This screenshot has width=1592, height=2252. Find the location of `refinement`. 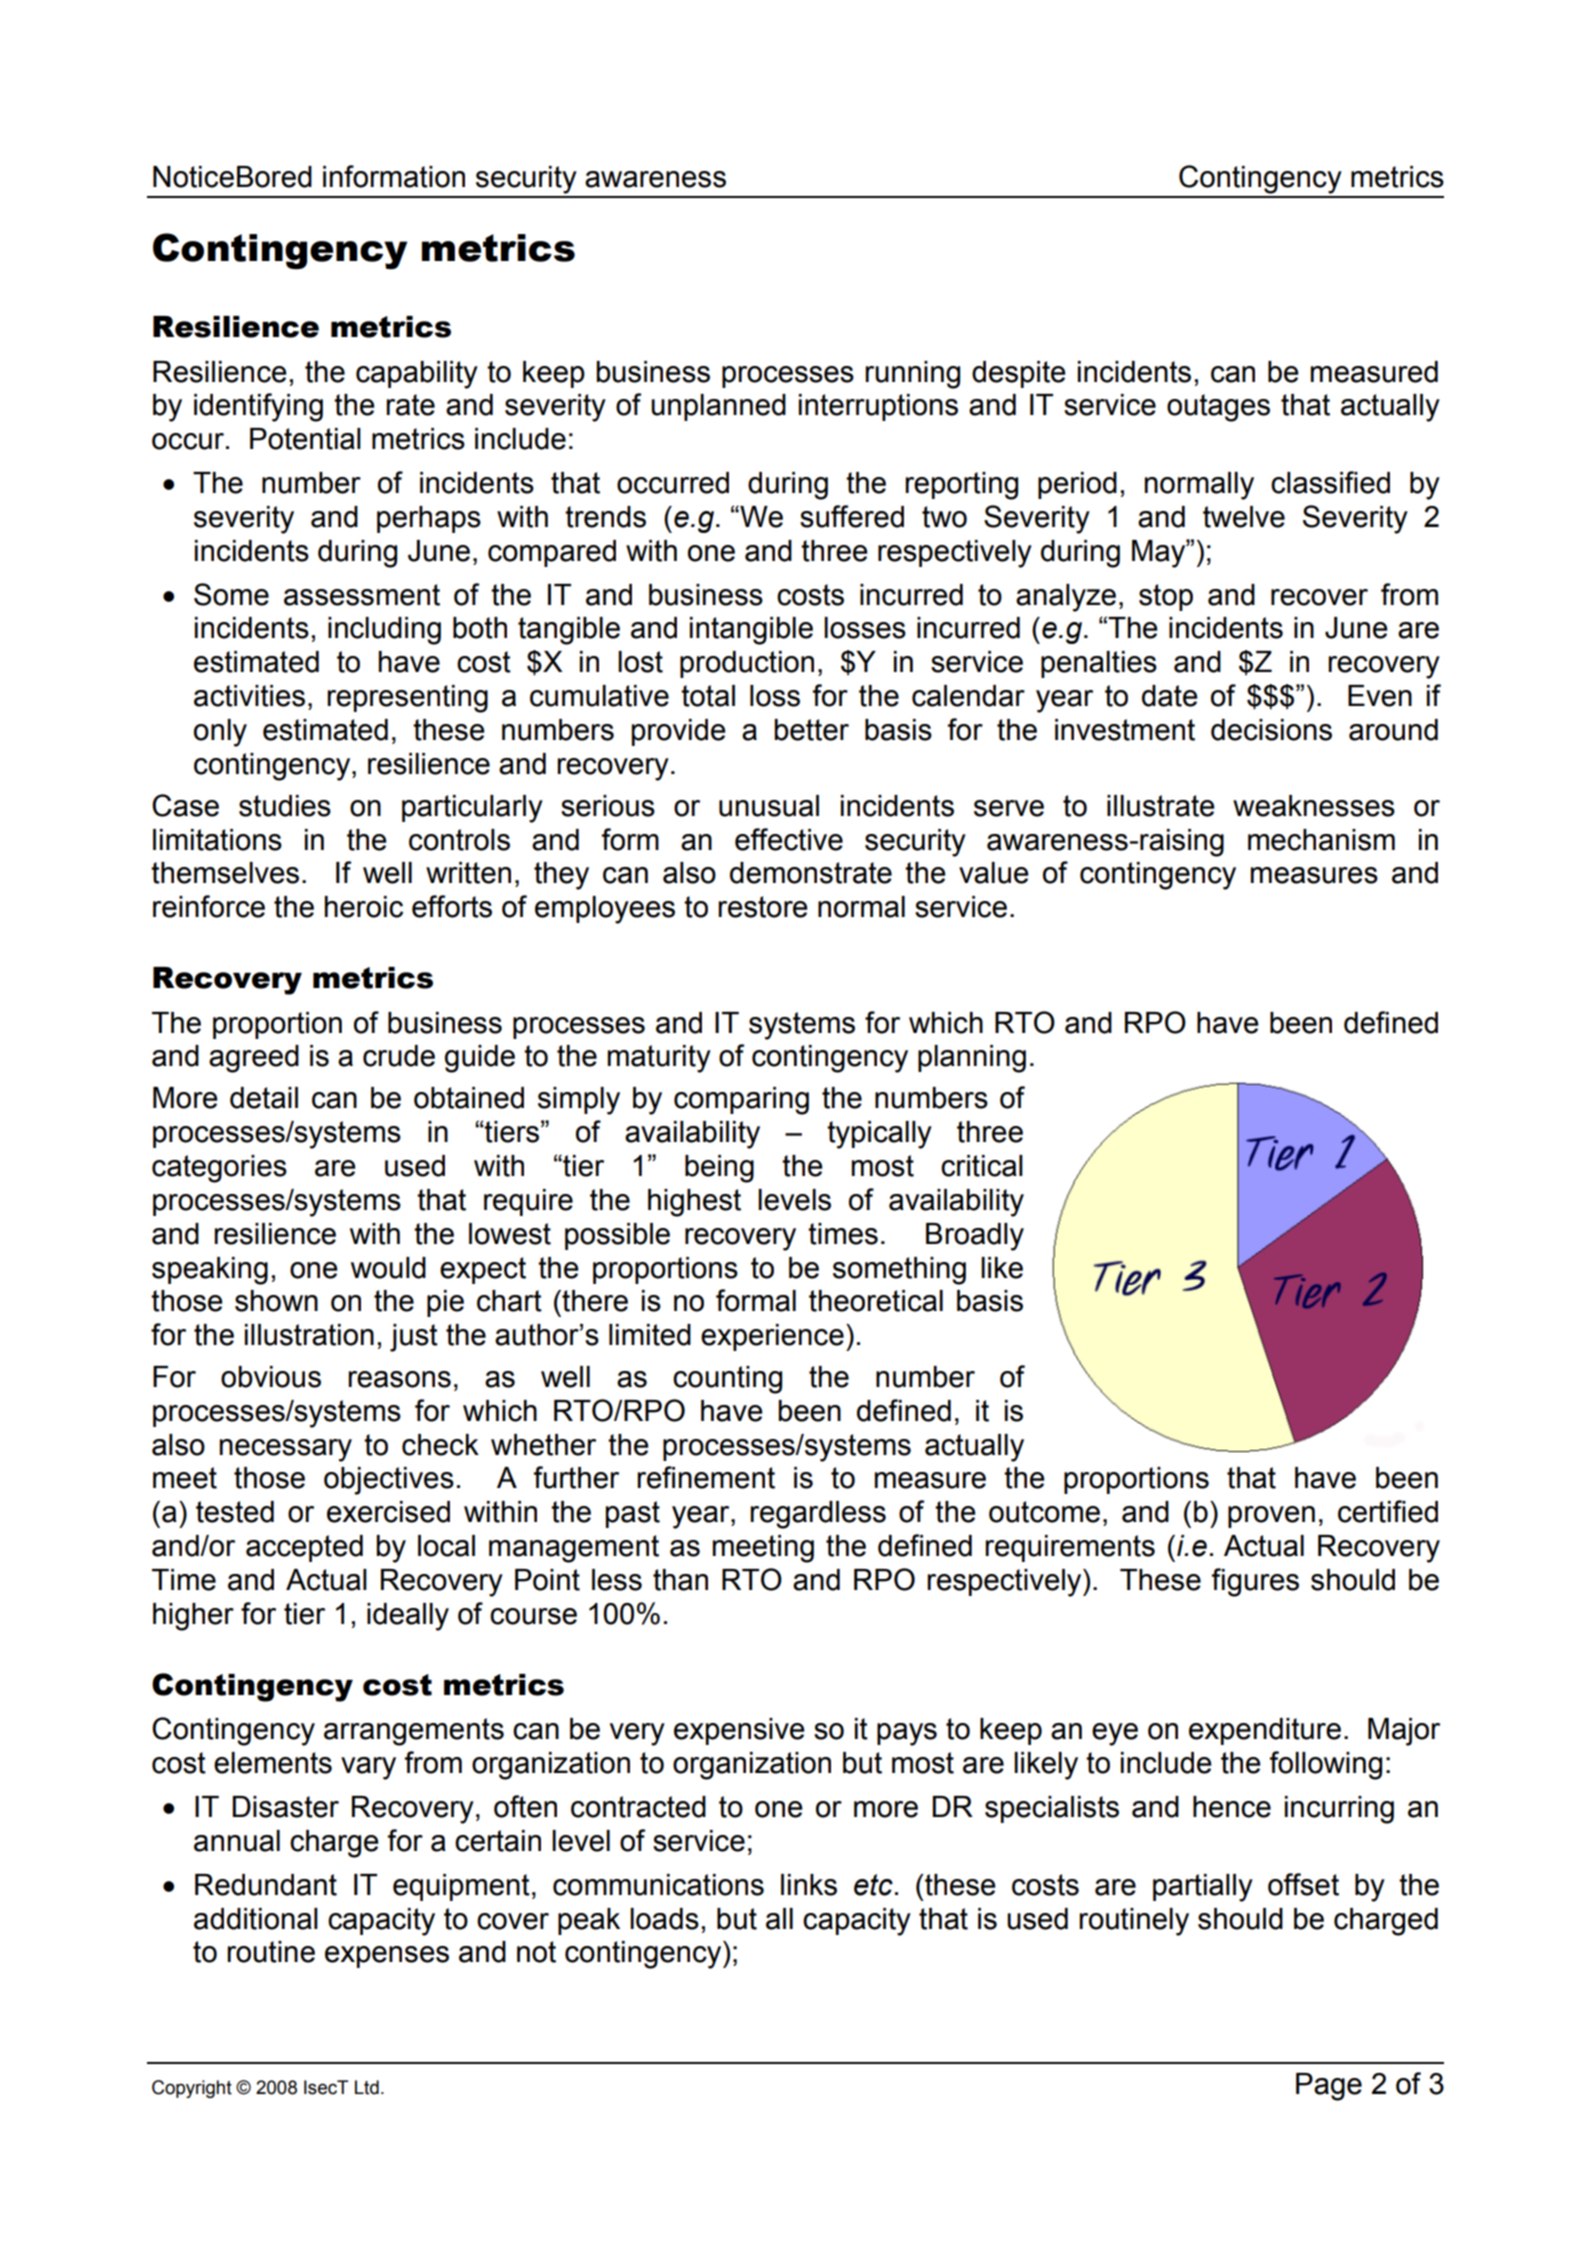

refinement is located at coordinates (706, 1477).
